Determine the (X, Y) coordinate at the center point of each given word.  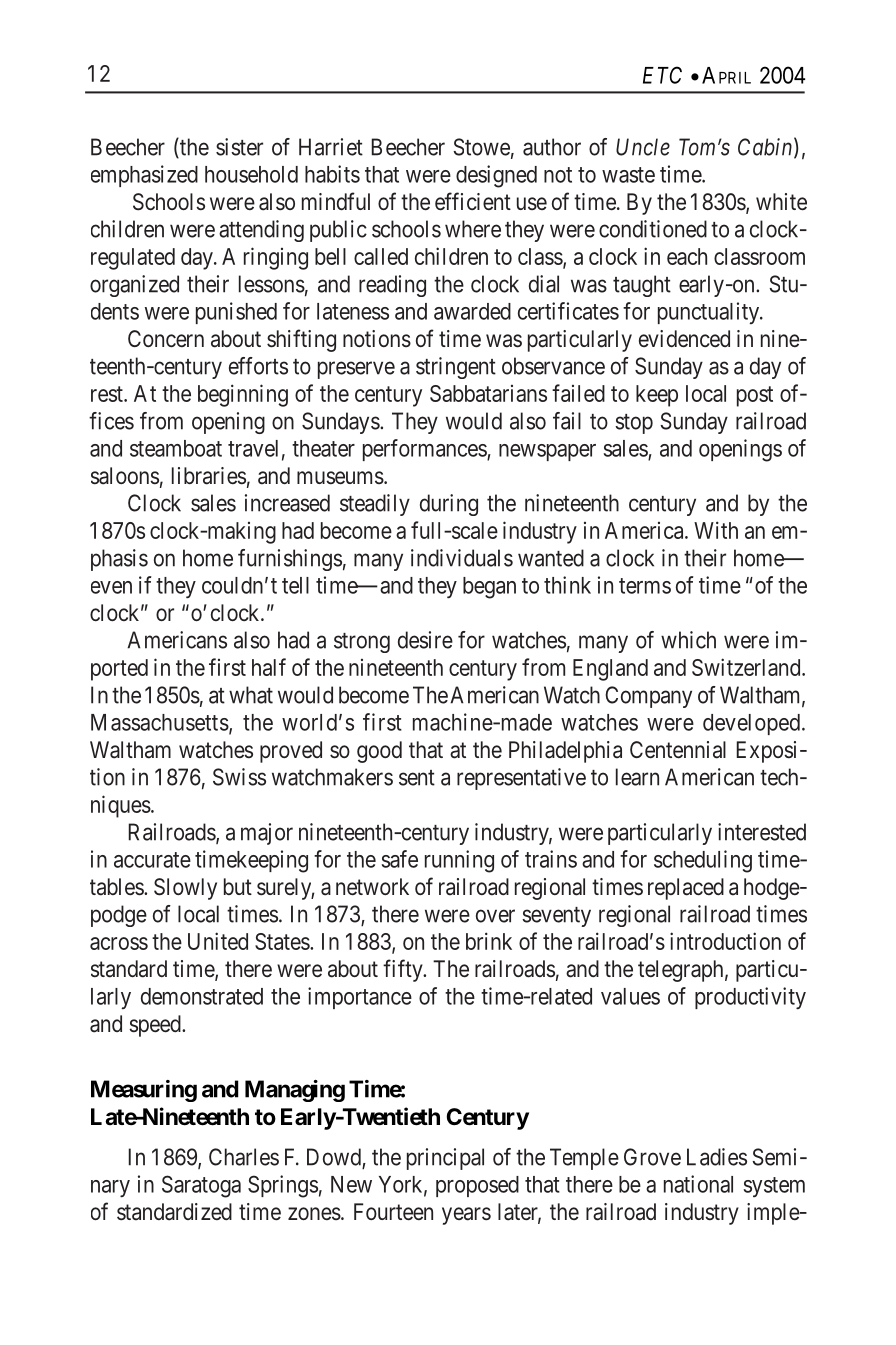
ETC (662, 75)
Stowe (482, 147)
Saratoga (201, 1186)
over (495, 916)
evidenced (684, 339)
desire (425, 640)
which (688, 640)
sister (239, 147)
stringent (456, 368)
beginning (243, 395)
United (218, 941)
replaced (686, 889)
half (269, 667)
